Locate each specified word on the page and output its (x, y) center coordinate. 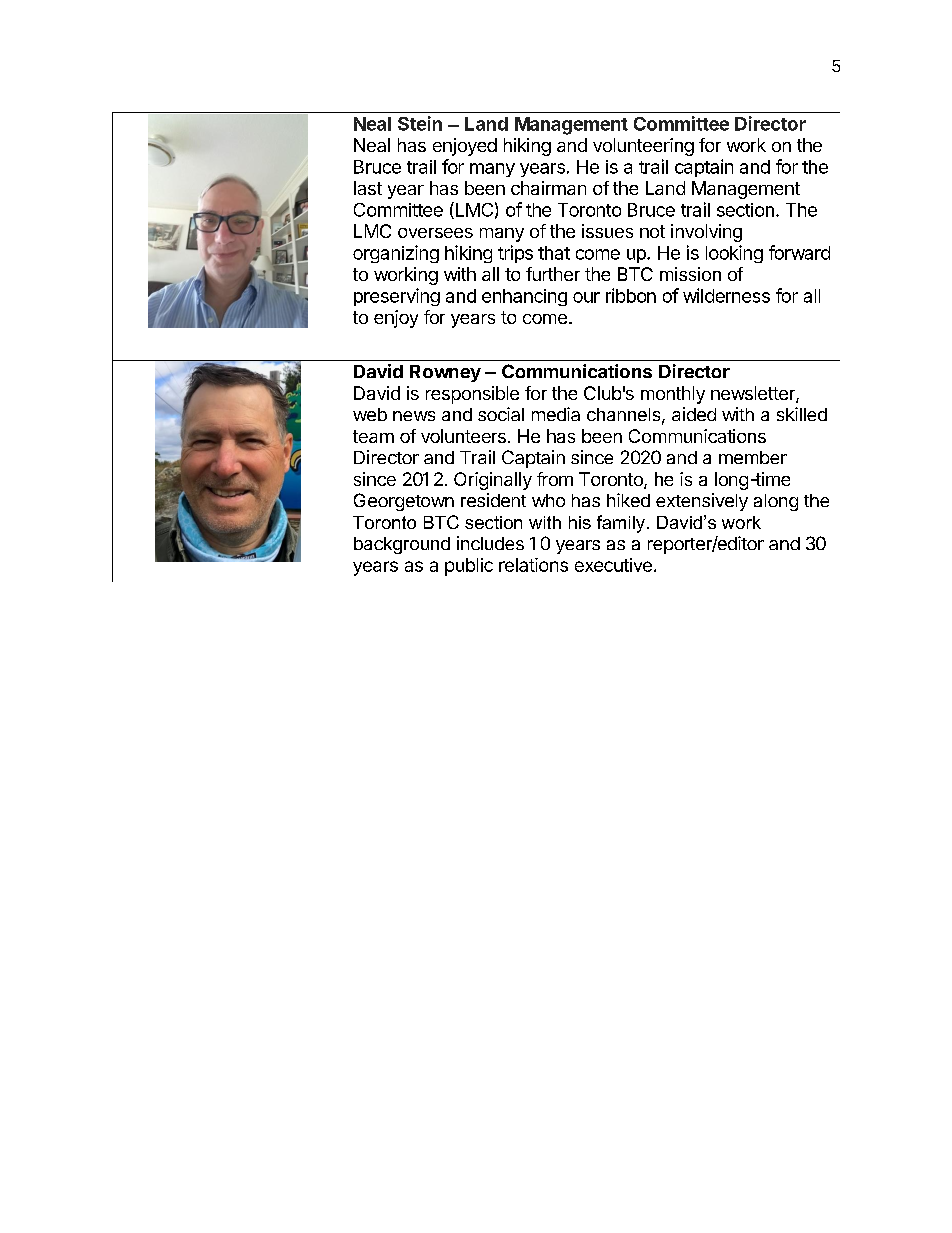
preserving (397, 297)
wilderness (726, 295)
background (402, 545)
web (370, 414)
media (556, 414)
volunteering (643, 147)
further (553, 274)
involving (706, 233)
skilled (802, 414)
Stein (420, 123)
